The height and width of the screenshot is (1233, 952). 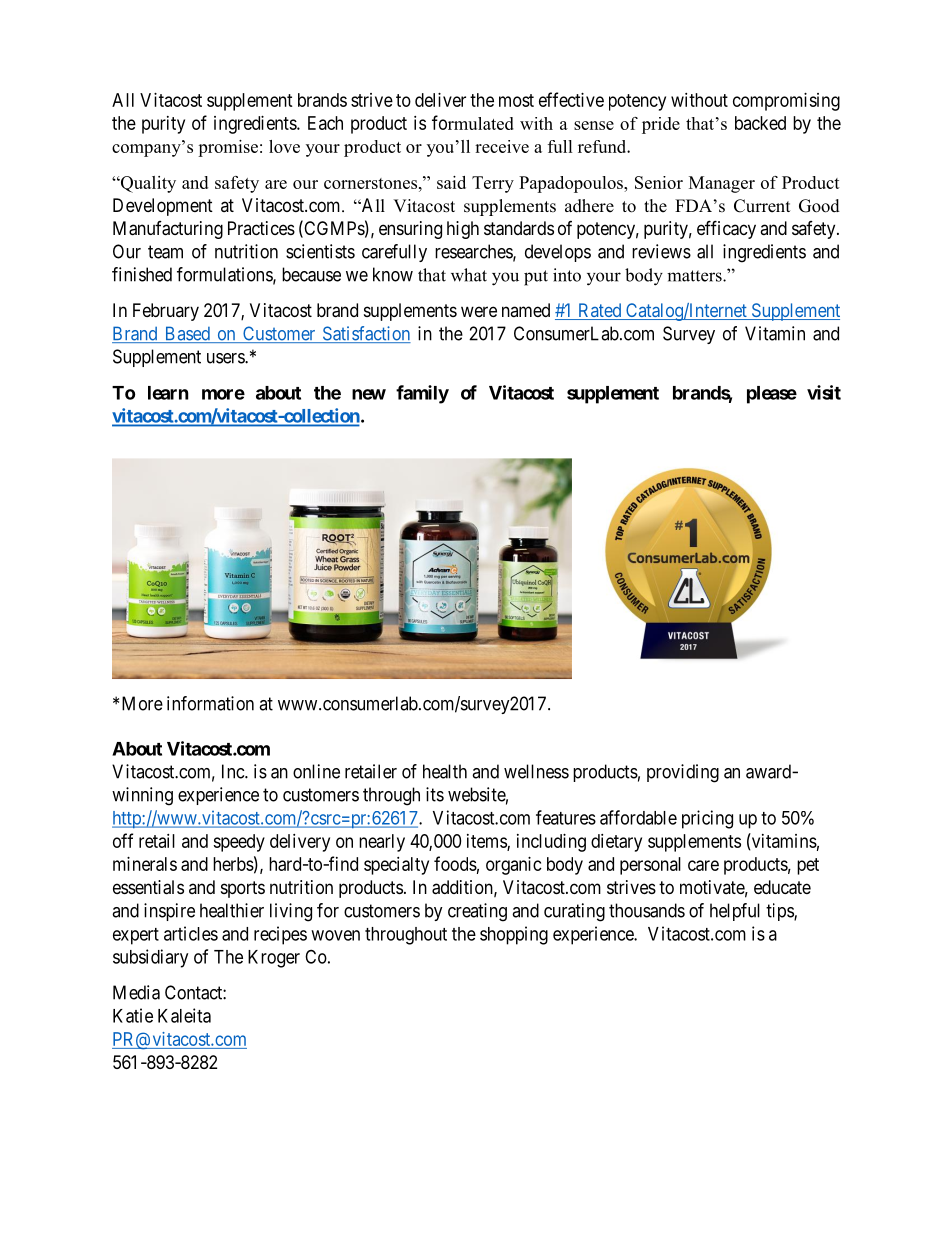 I want to click on shopping, so click(x=514, y=935).
